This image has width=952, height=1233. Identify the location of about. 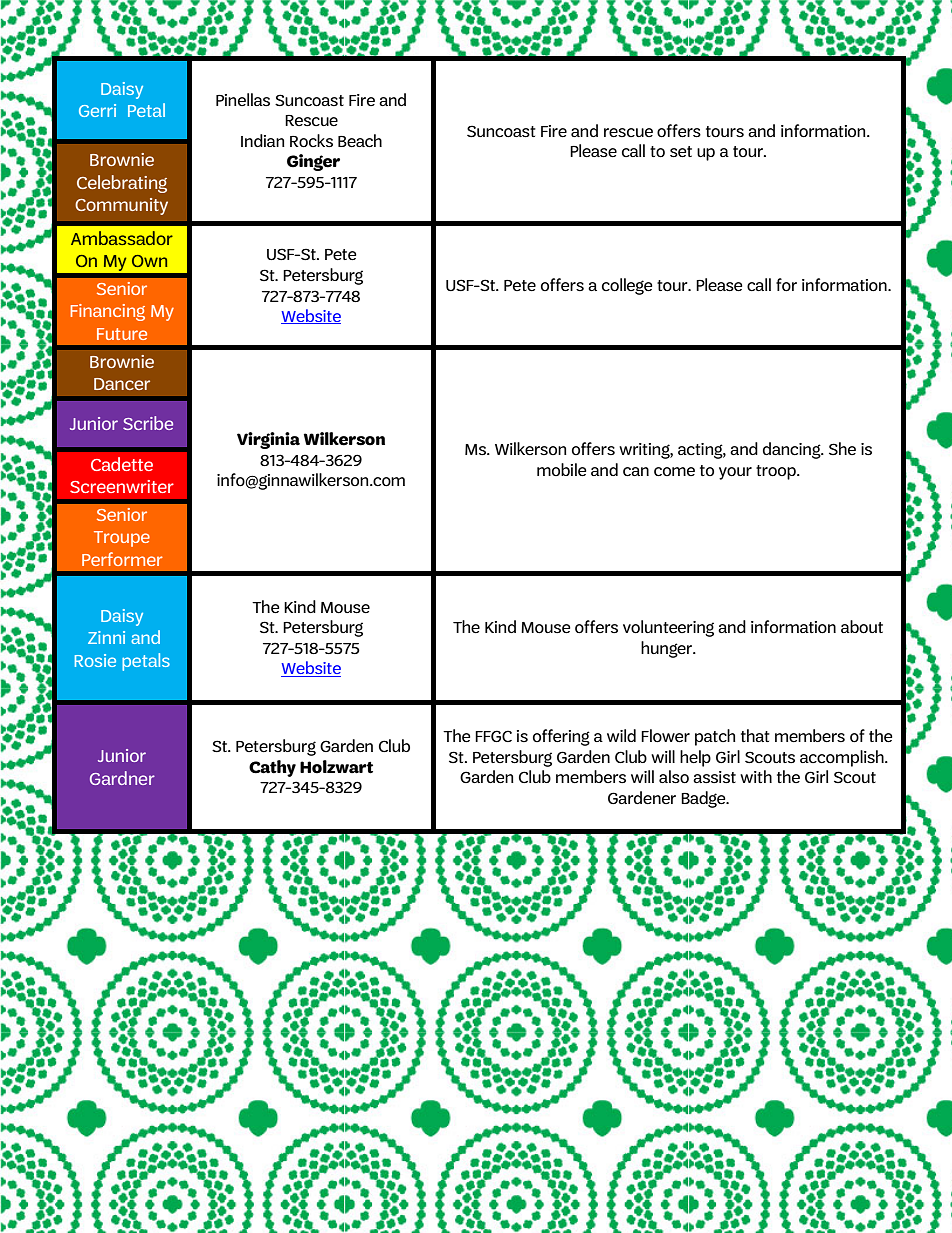
(862, 627).
